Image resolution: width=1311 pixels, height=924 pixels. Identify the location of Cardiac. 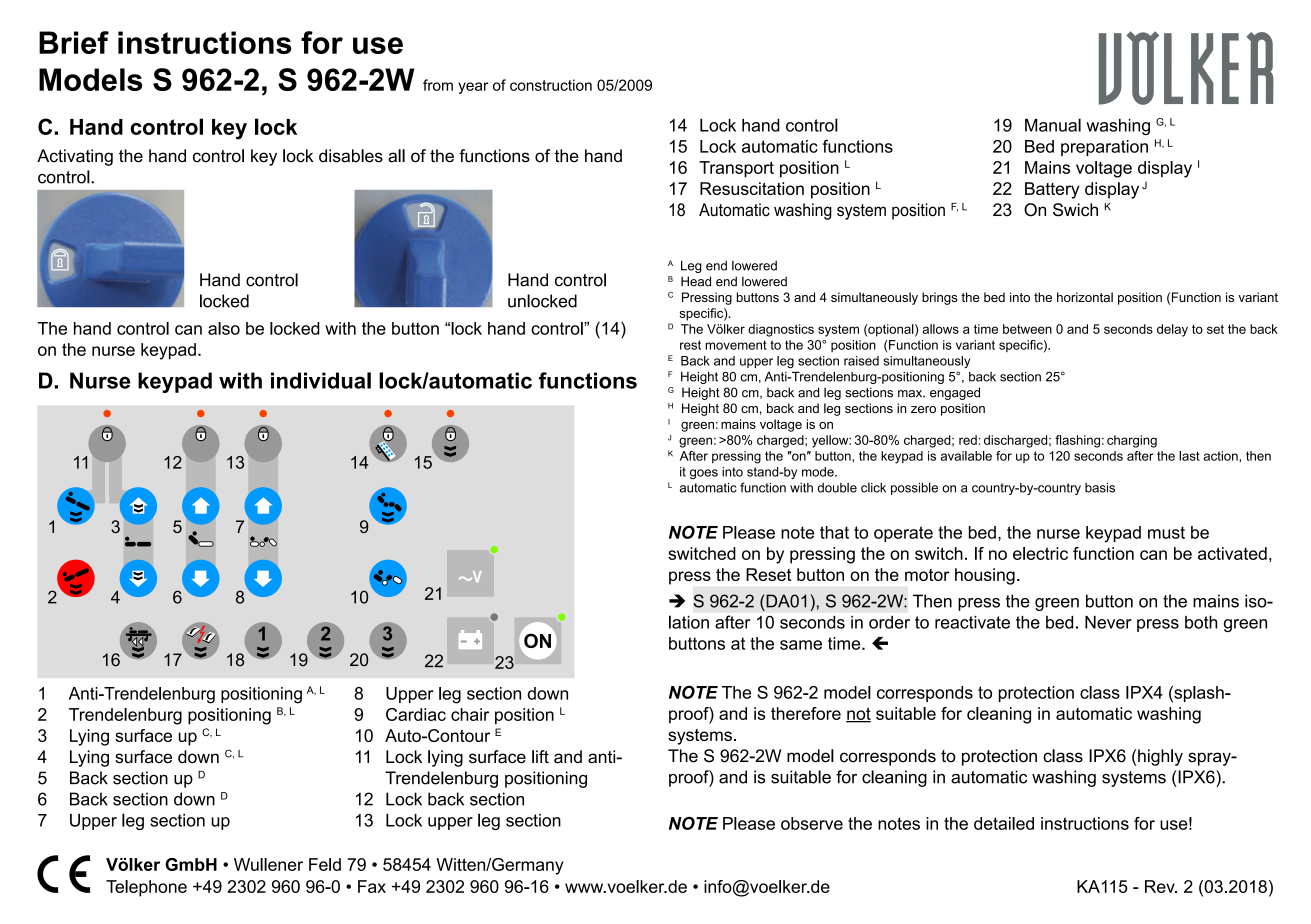
(416, 714).
